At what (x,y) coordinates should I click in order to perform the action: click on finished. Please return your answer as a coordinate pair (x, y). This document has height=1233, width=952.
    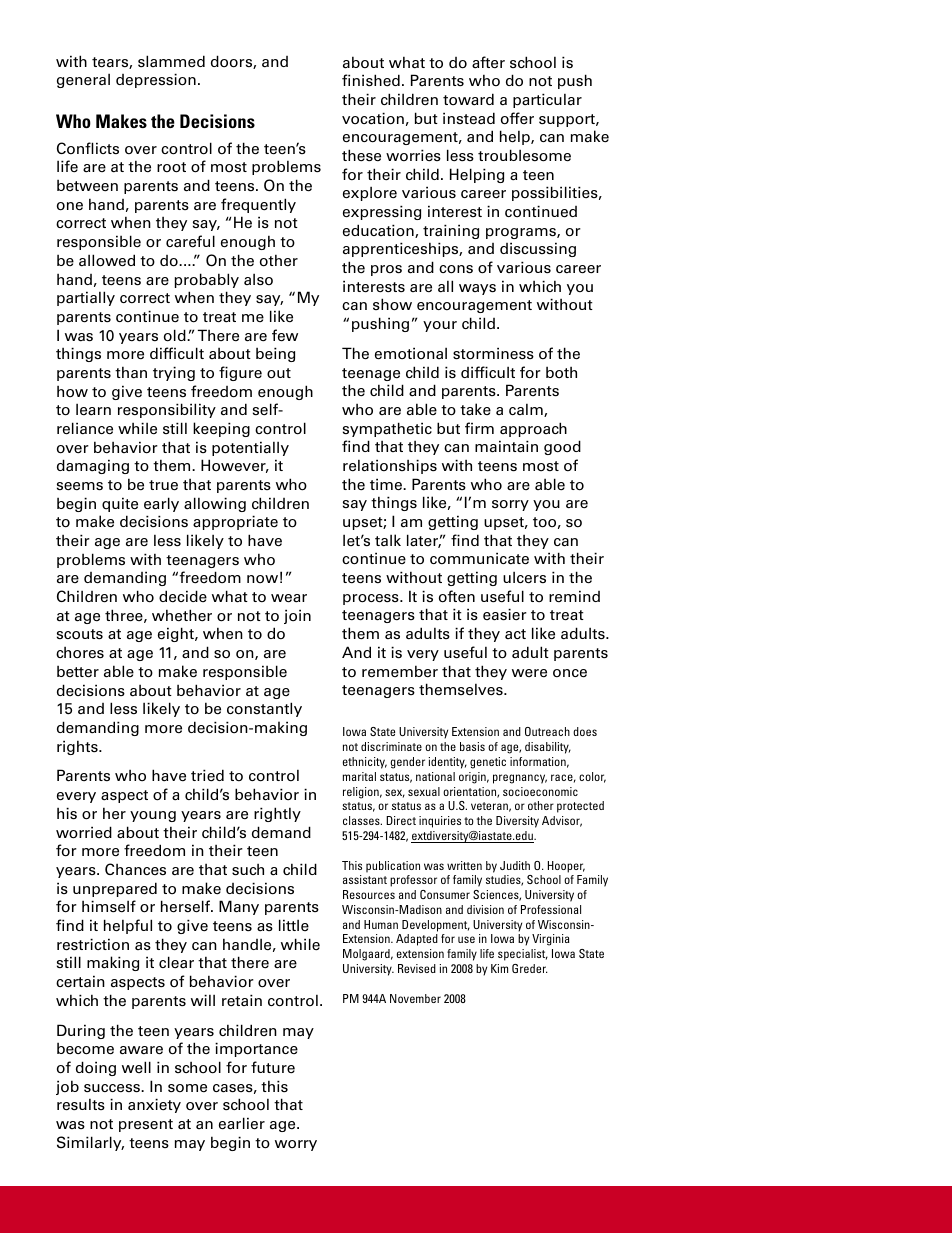
    Looking at the image, I should click on (371, 80).
